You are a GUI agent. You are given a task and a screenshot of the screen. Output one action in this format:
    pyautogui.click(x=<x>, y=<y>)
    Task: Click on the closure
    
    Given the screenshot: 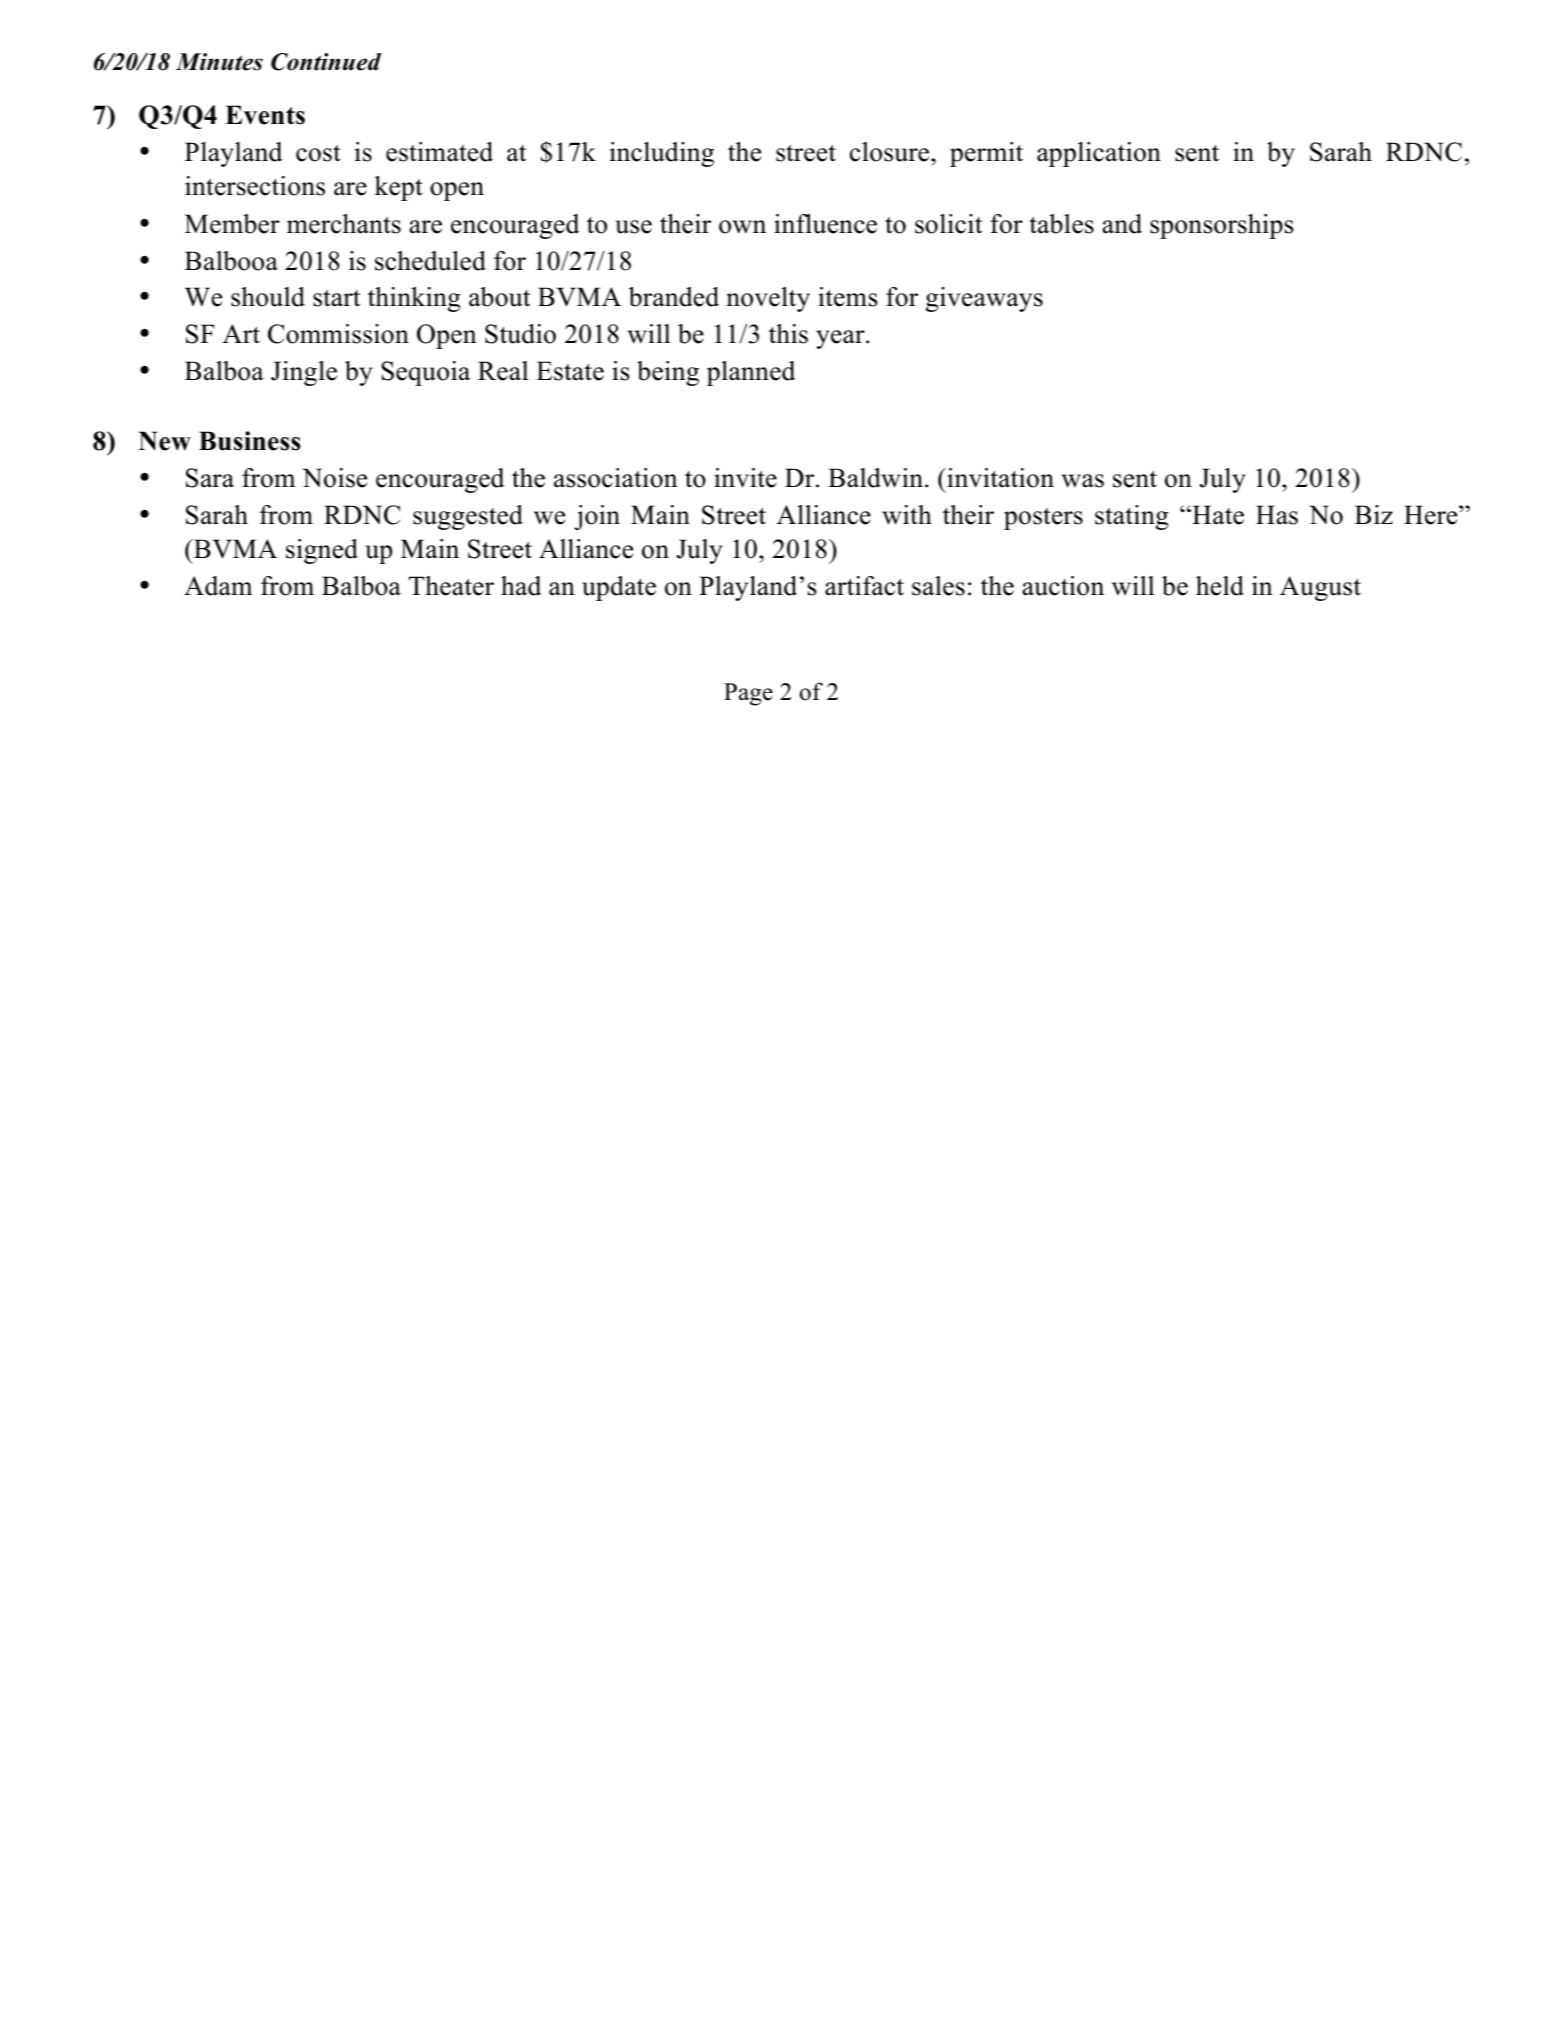 What is the action you would take?
    pyautogui.click(x=891, y=152)
